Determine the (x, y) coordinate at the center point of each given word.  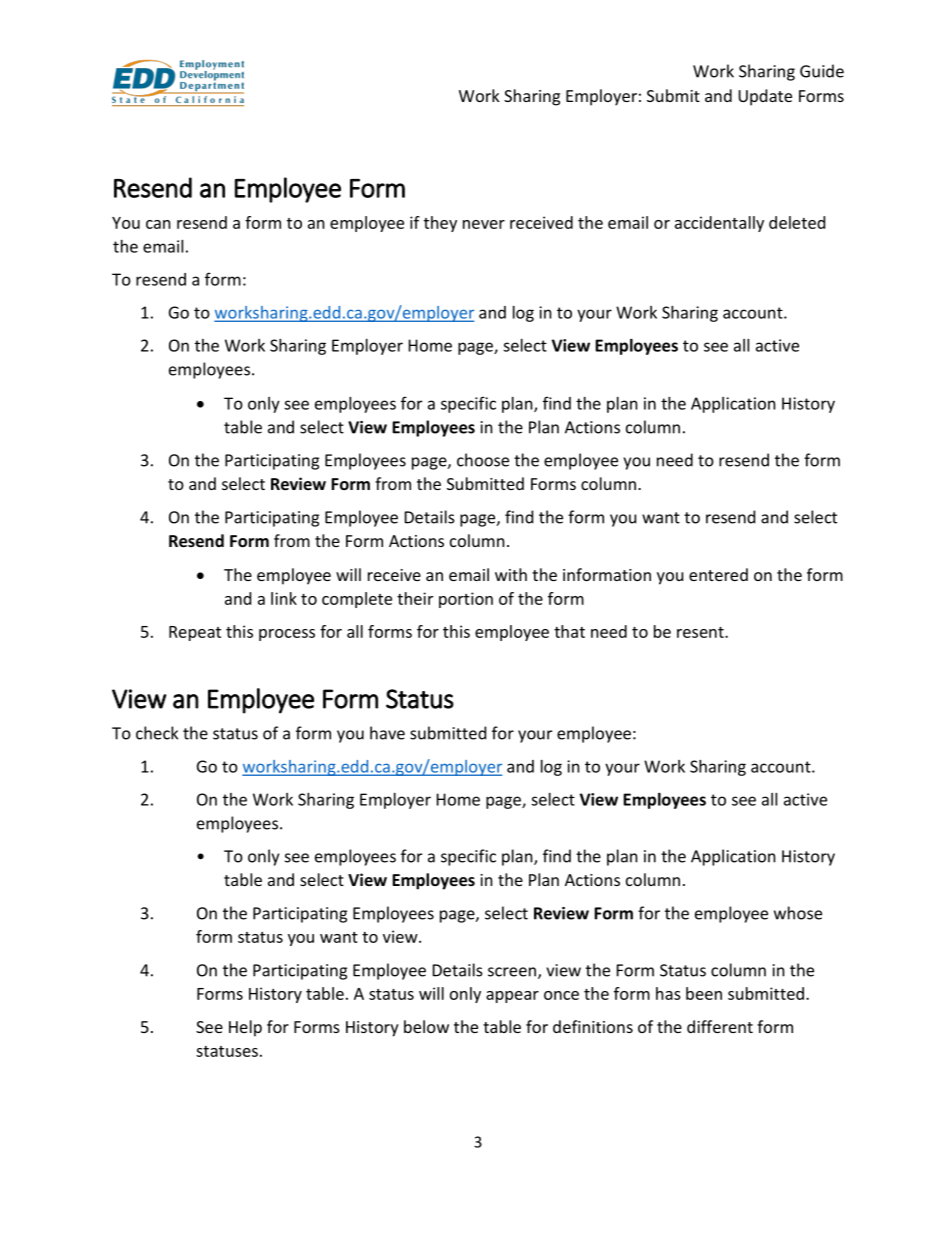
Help (245, 1028)
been (704, 993)
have (387, 733)
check (157, 733)
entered (718, 574)
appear (512, 997)
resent (701, 632)
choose (483, 460)
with (511, 574)
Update (765, 97)
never (484, 224)
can (158, 224)
